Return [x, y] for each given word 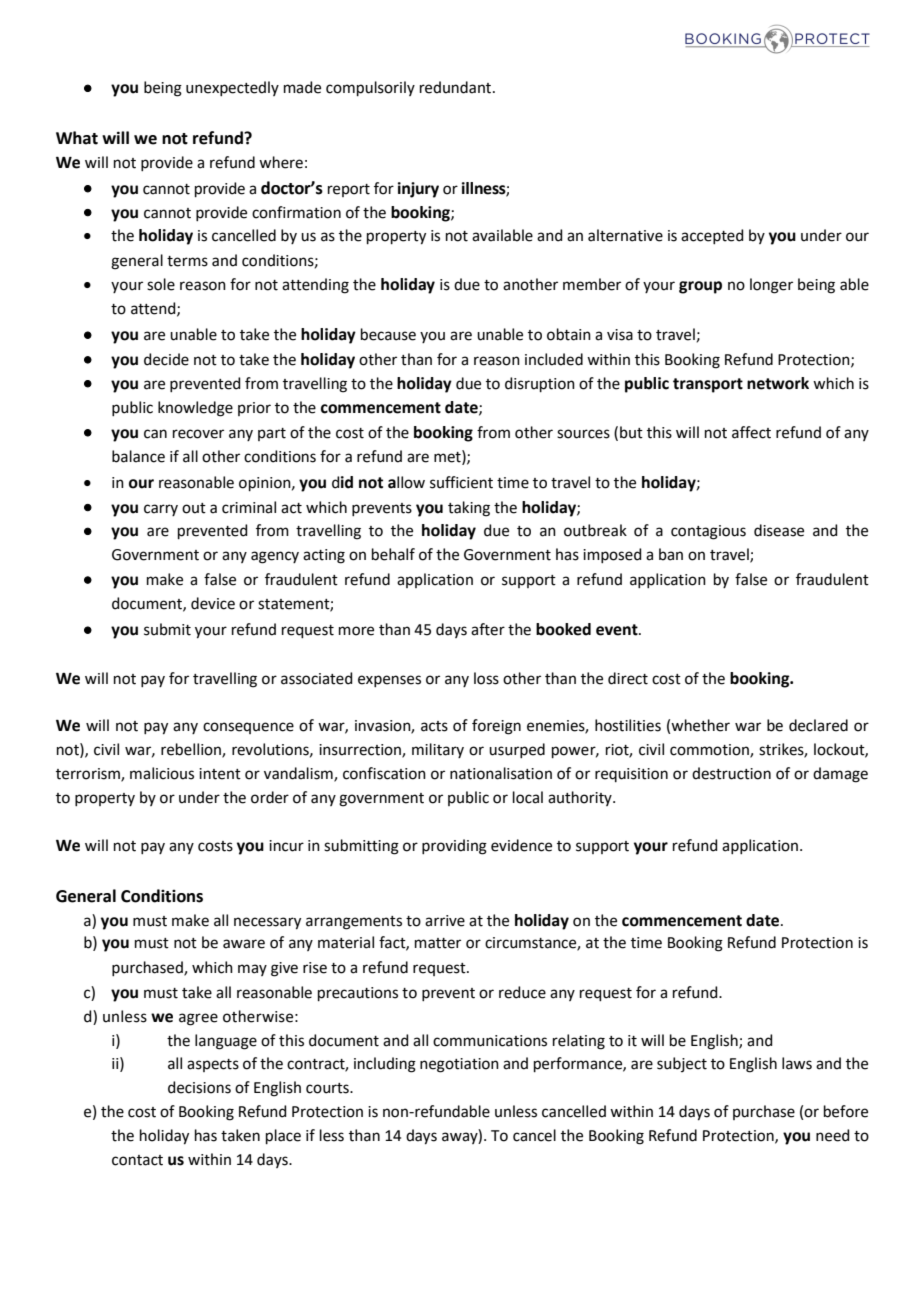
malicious [162, 773]
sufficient [461, 482]
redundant [457, 87]
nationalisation [501, 773]
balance [138, 456]
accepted [712, 236]
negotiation [459, 1065]
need [833, 1135]
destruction [731, 773]
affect [751, 432]
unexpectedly [232, 88]
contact [137, 1160]
